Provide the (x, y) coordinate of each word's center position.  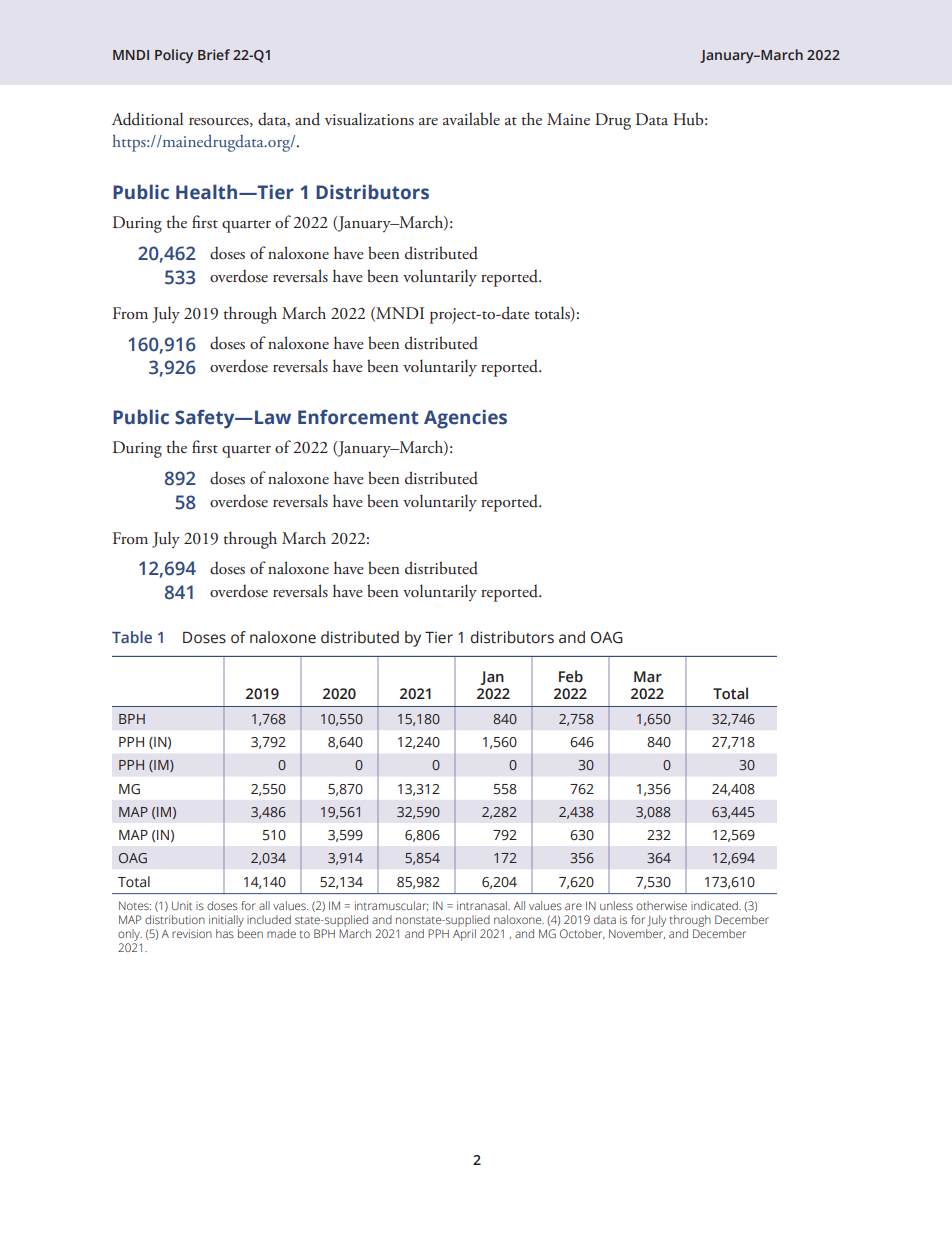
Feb (571, 676)
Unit (182, 905)
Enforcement (358, 417)
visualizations (369, 119)
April (464, 933)
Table (132, 637)
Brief (214, 54)
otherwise (661, 905)
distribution (175, 919)
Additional (147, 119)
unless (616, 905)
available (471, 118)
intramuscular (392, 906)
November (637, 932)
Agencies (465, 419)
